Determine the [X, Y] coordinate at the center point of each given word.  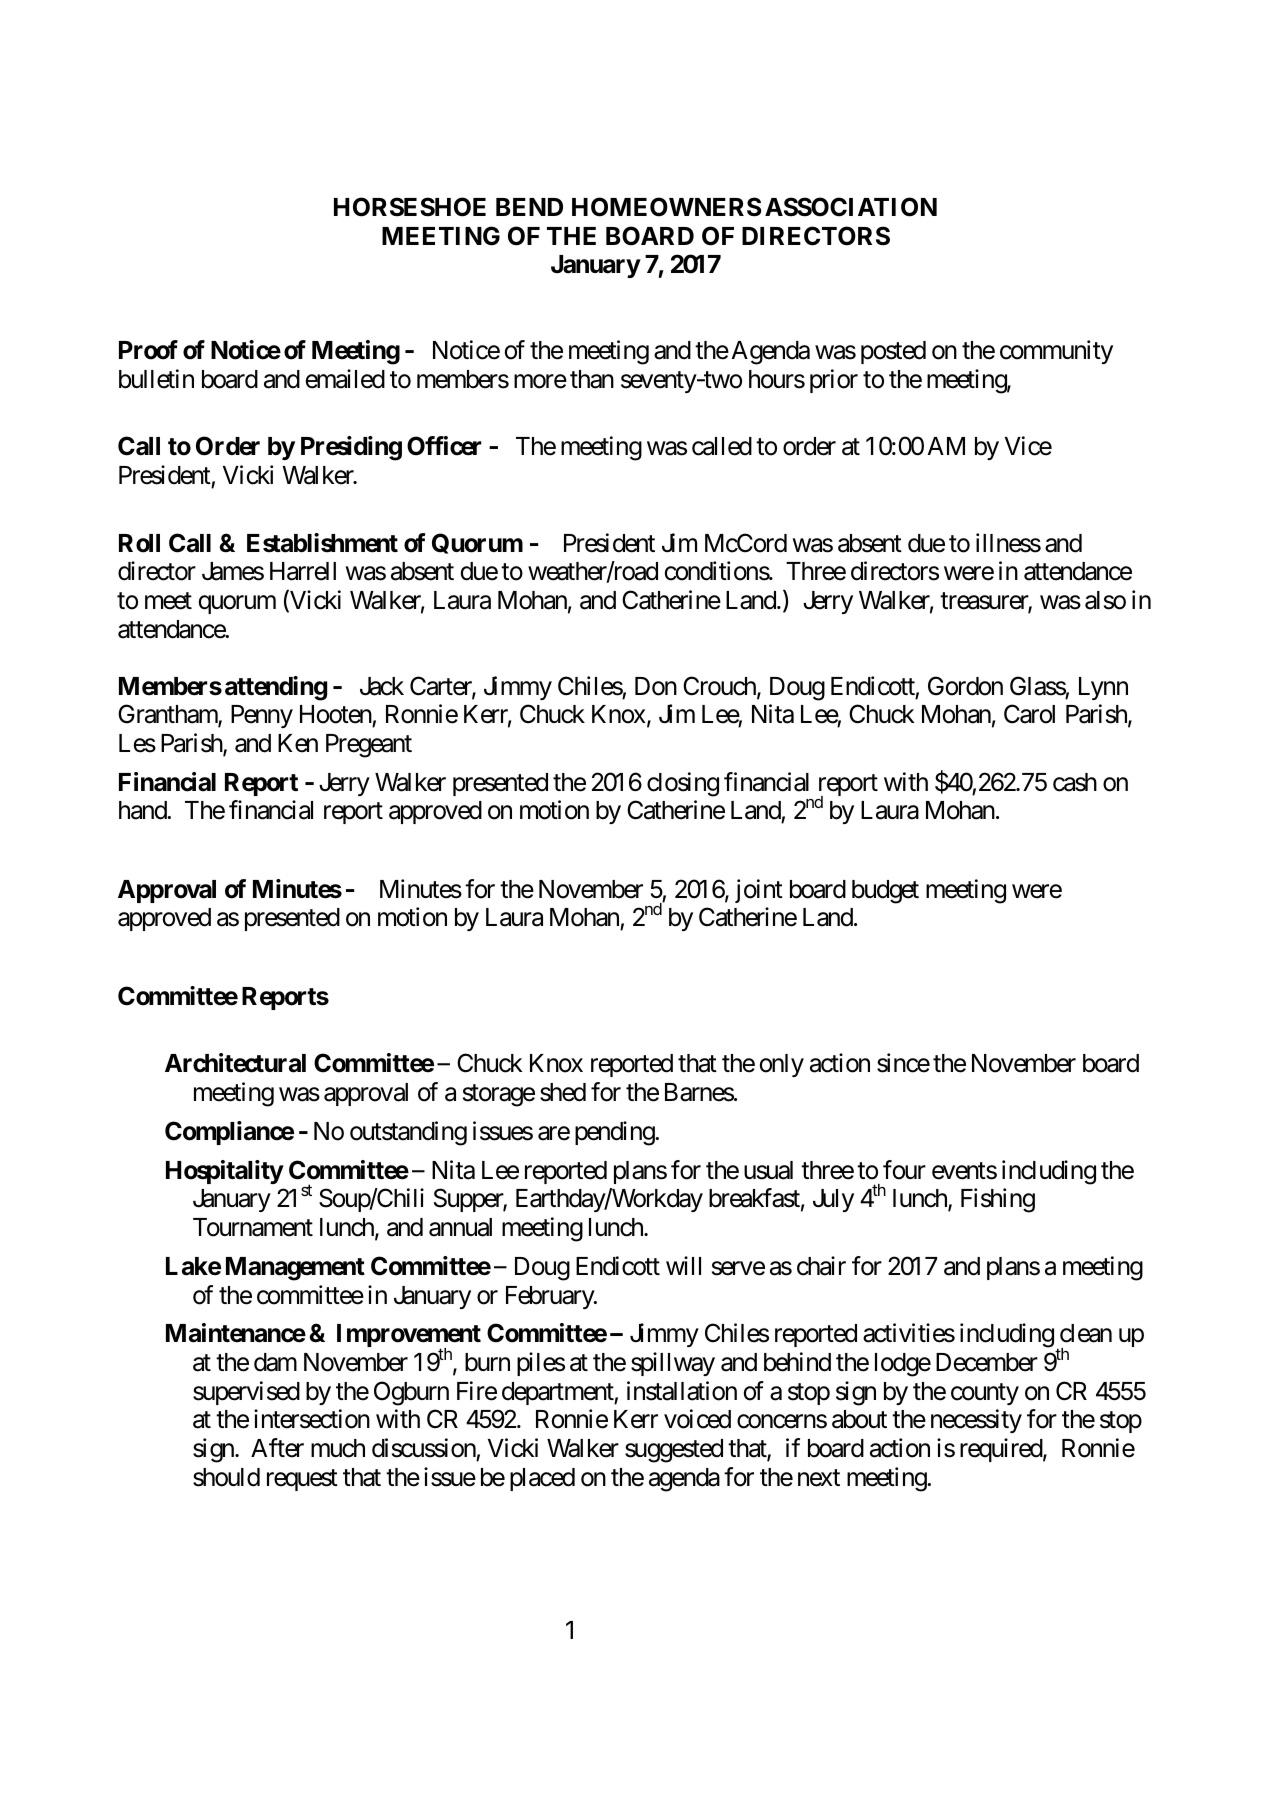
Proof [148, 350]
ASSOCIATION [851, 207]
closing [683, 784]
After [277, 1448]
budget [885, 892]
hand [143, 810]
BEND [529, 207]
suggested [674, 1451]
